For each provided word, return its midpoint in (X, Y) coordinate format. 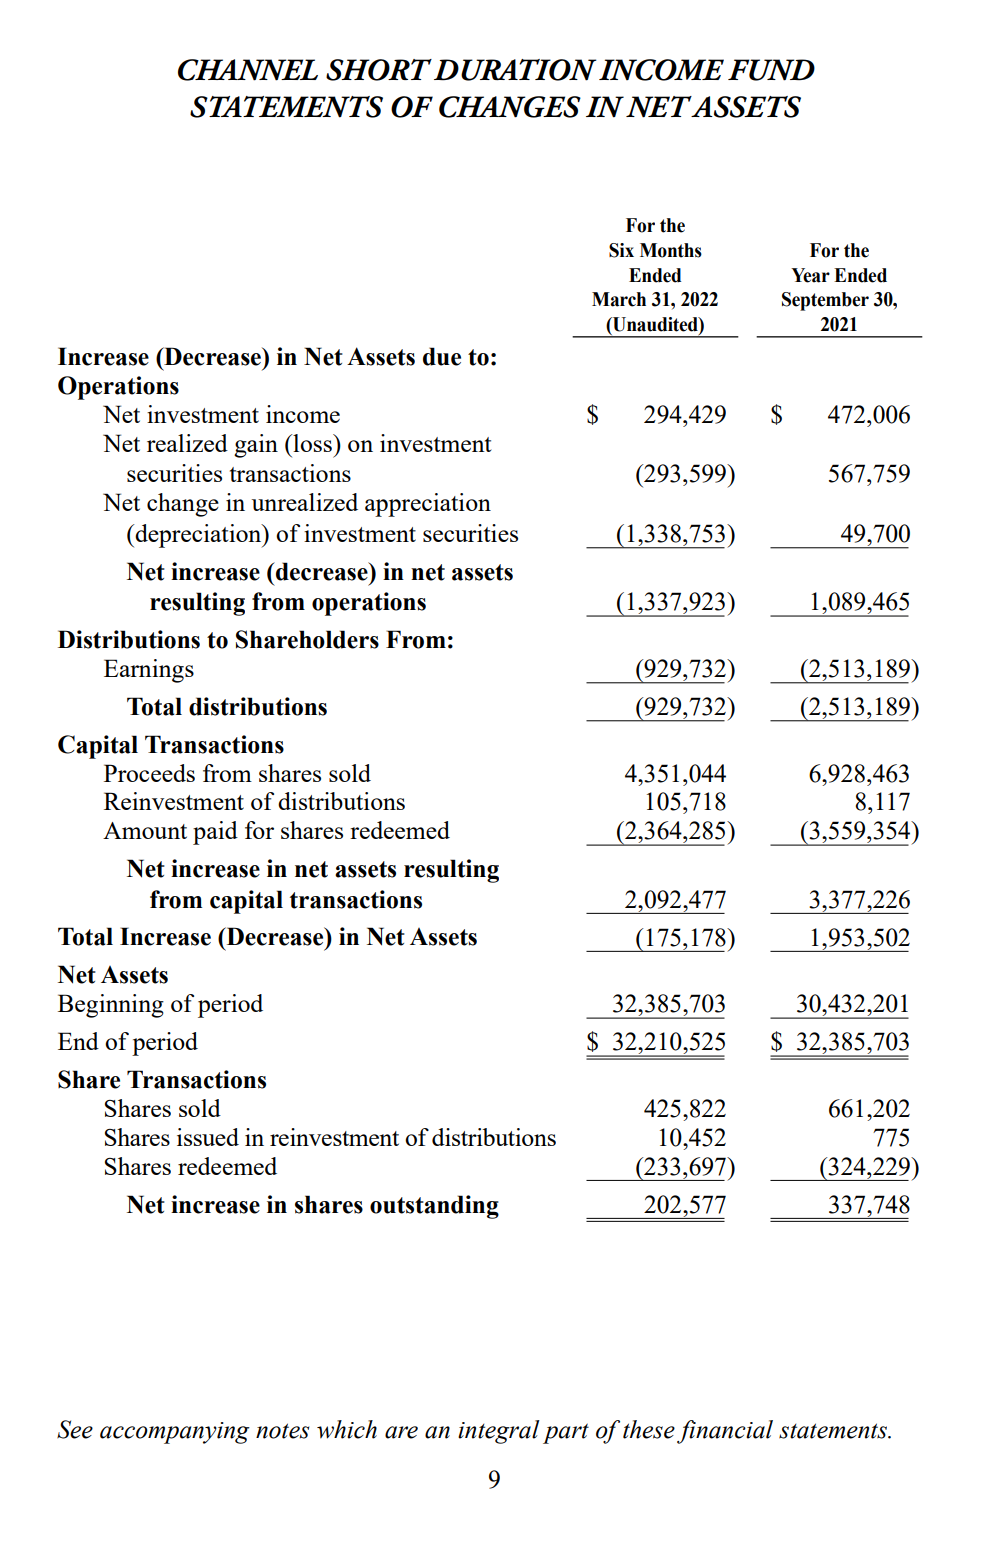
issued (208, 1137)
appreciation (428, 505)
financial (725, 1432)
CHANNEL (248, 70)
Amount (145, 830)
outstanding (434, 1207)
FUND (771, 70)
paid (215, 833)
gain (256, 446)
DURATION (515, 70)
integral (499, 1432)
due (442, 356)
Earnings (149, 671)
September (825, 301)
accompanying (175, 1433)
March (619, 299)
